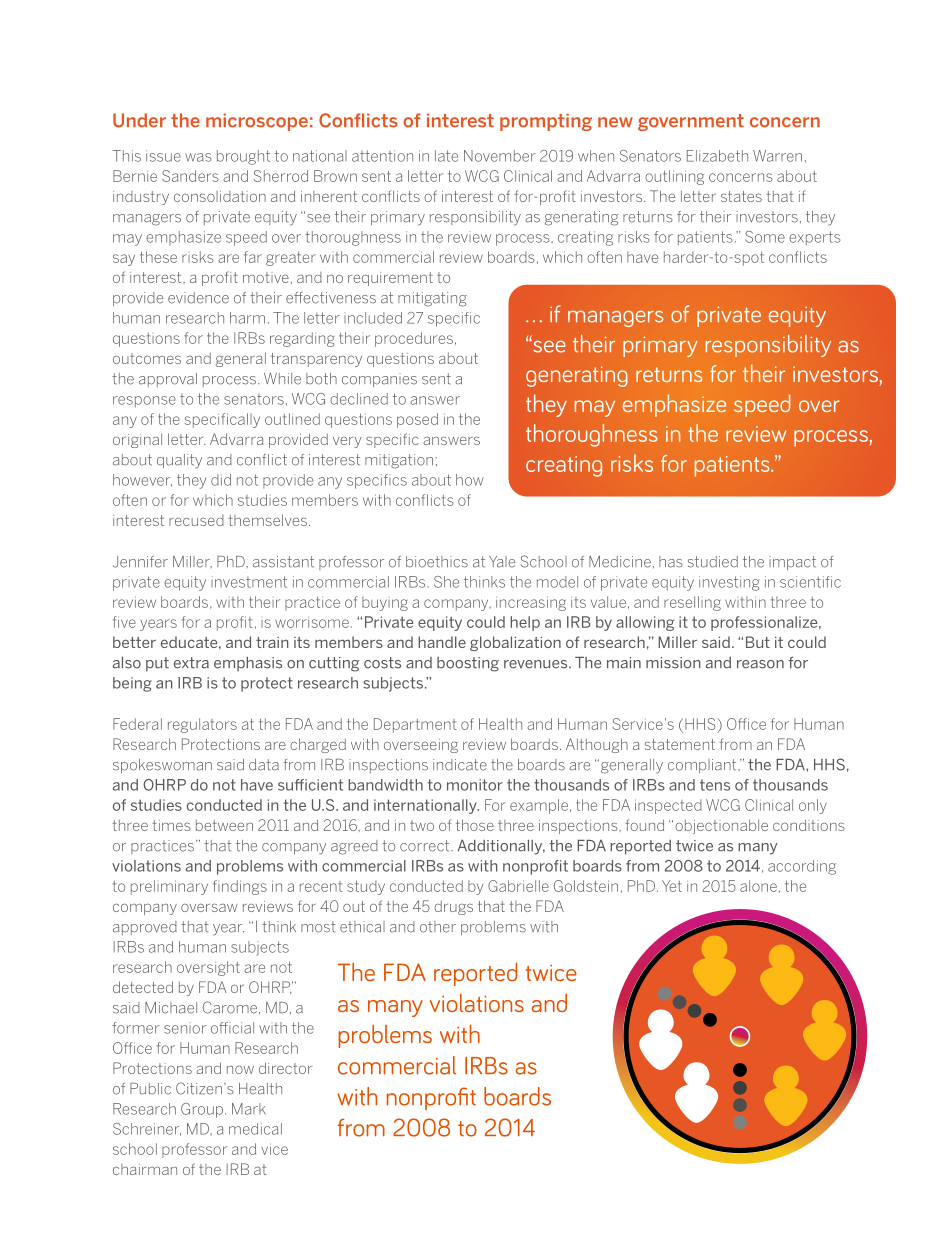 The height and width of the screenshot is (1233, 952). What do you see at coordinates (191, 663) in the screenshot?
I see `extra` at bounding box center [191, 663].
